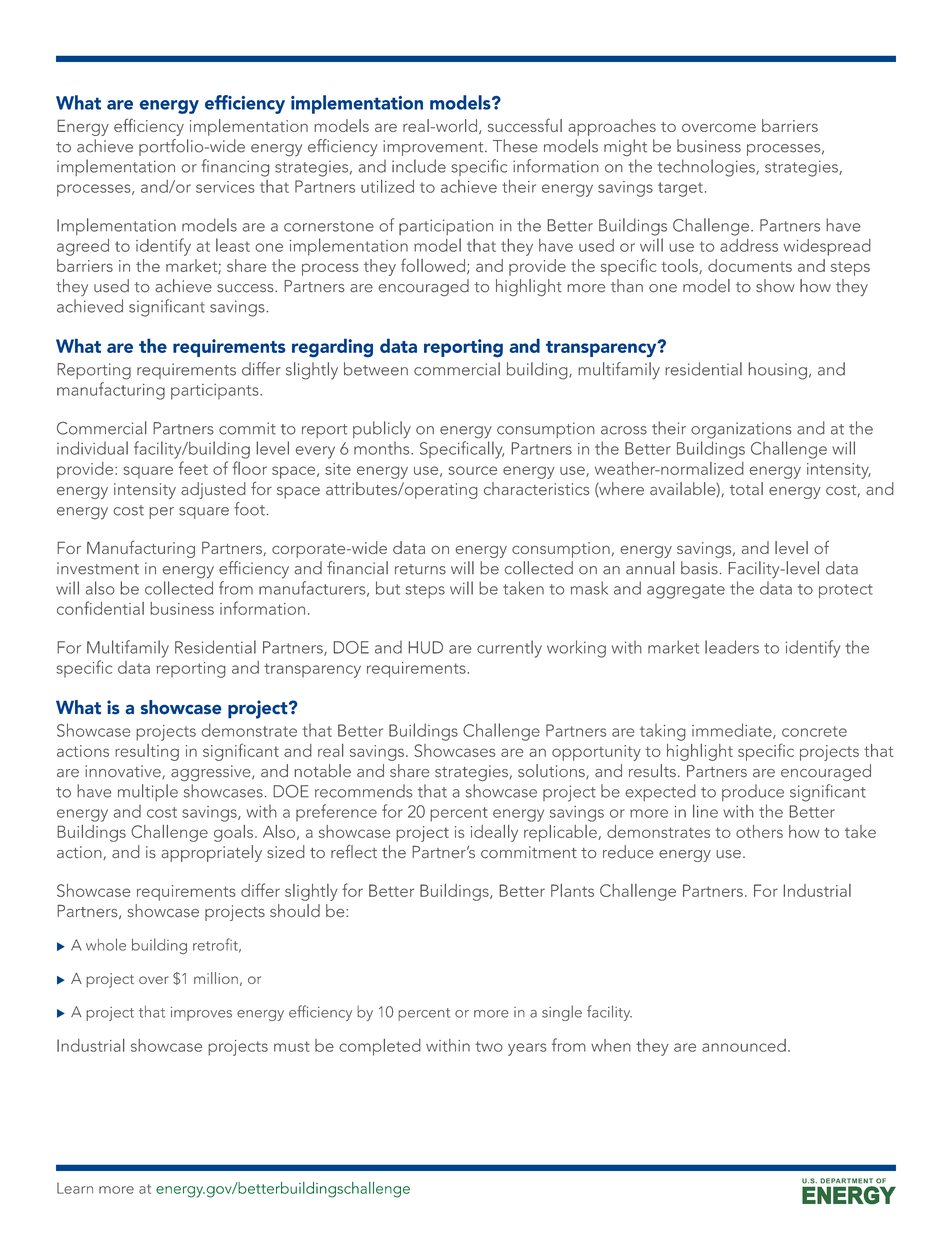 This screenshot has height=1233, width=952. Describe the element at coordinates (434, 148) in the screenshot. I see `improvement` at that location.
